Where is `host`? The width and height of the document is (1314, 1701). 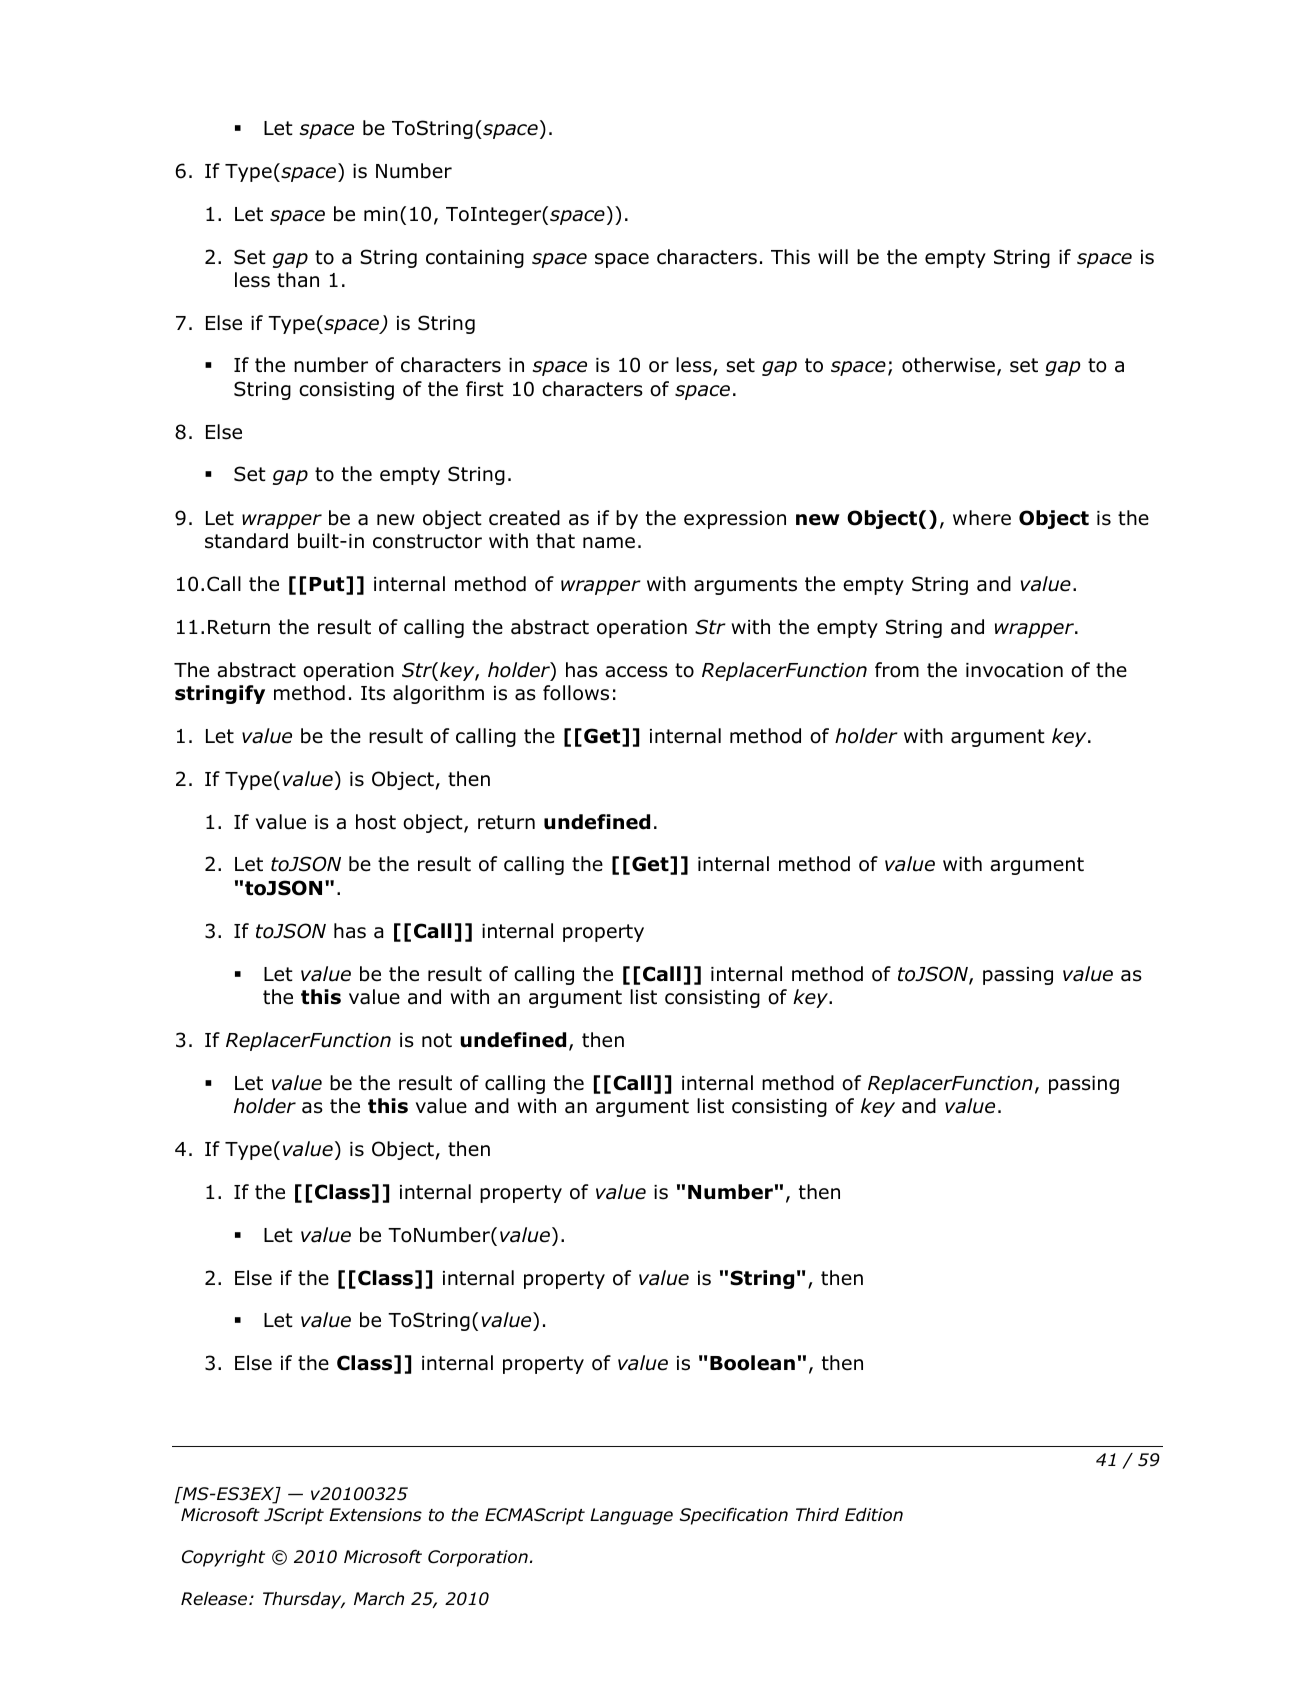
host is located at coordinates (376, 822).
